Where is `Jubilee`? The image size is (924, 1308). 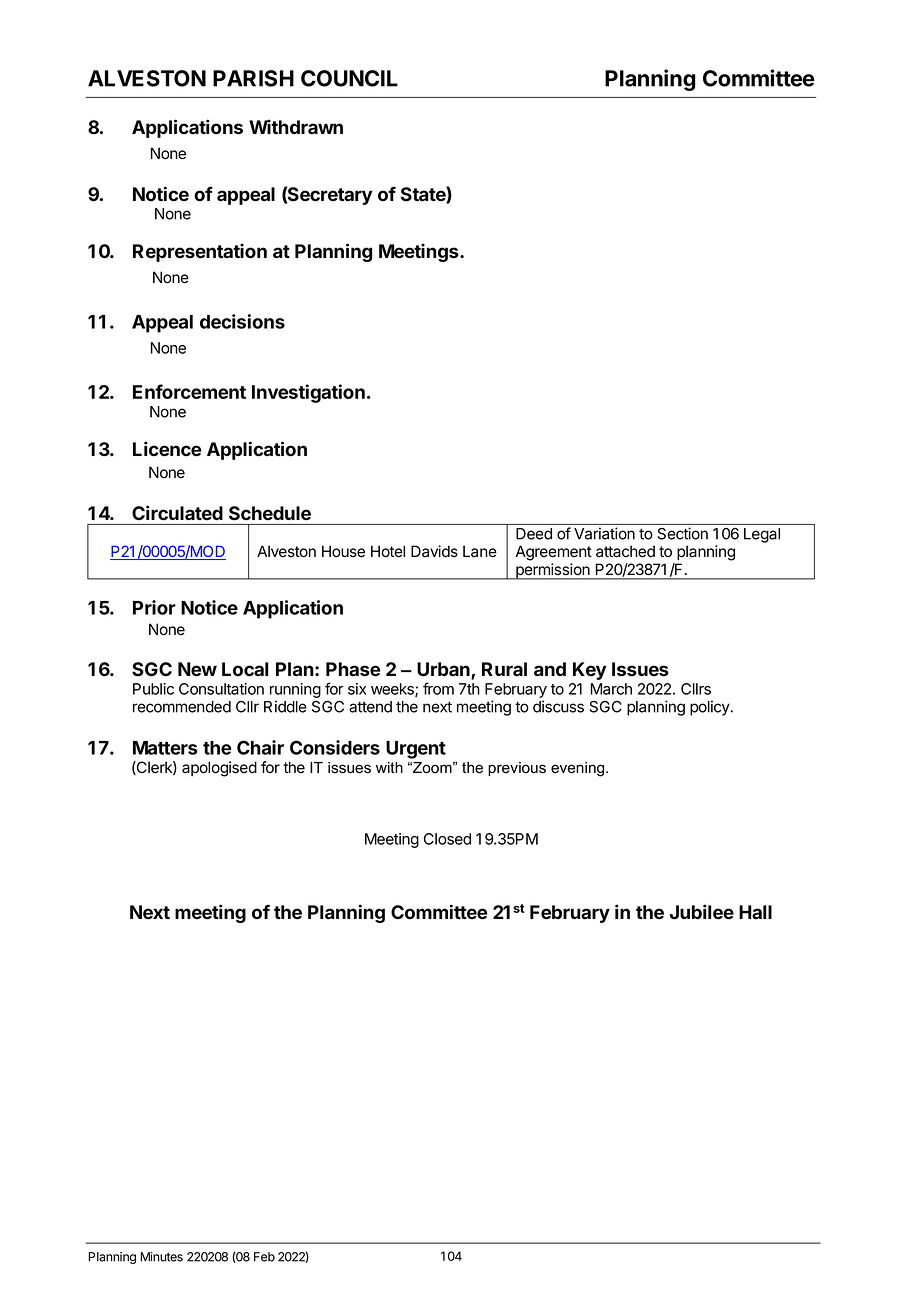
Jubilee is located at coordinates (702, 912).
